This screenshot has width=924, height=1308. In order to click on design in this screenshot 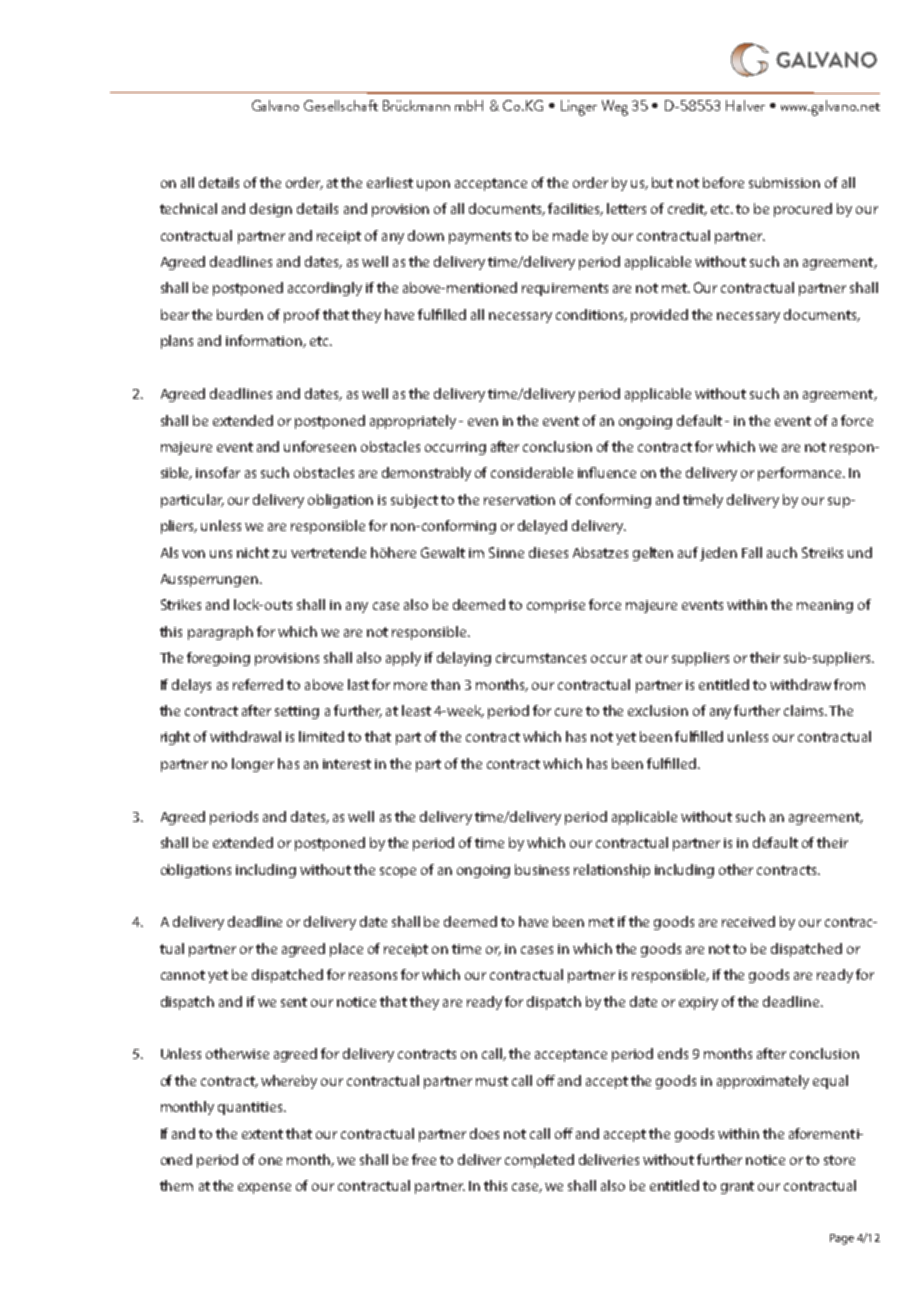, I will do `click(271, 210)`.
